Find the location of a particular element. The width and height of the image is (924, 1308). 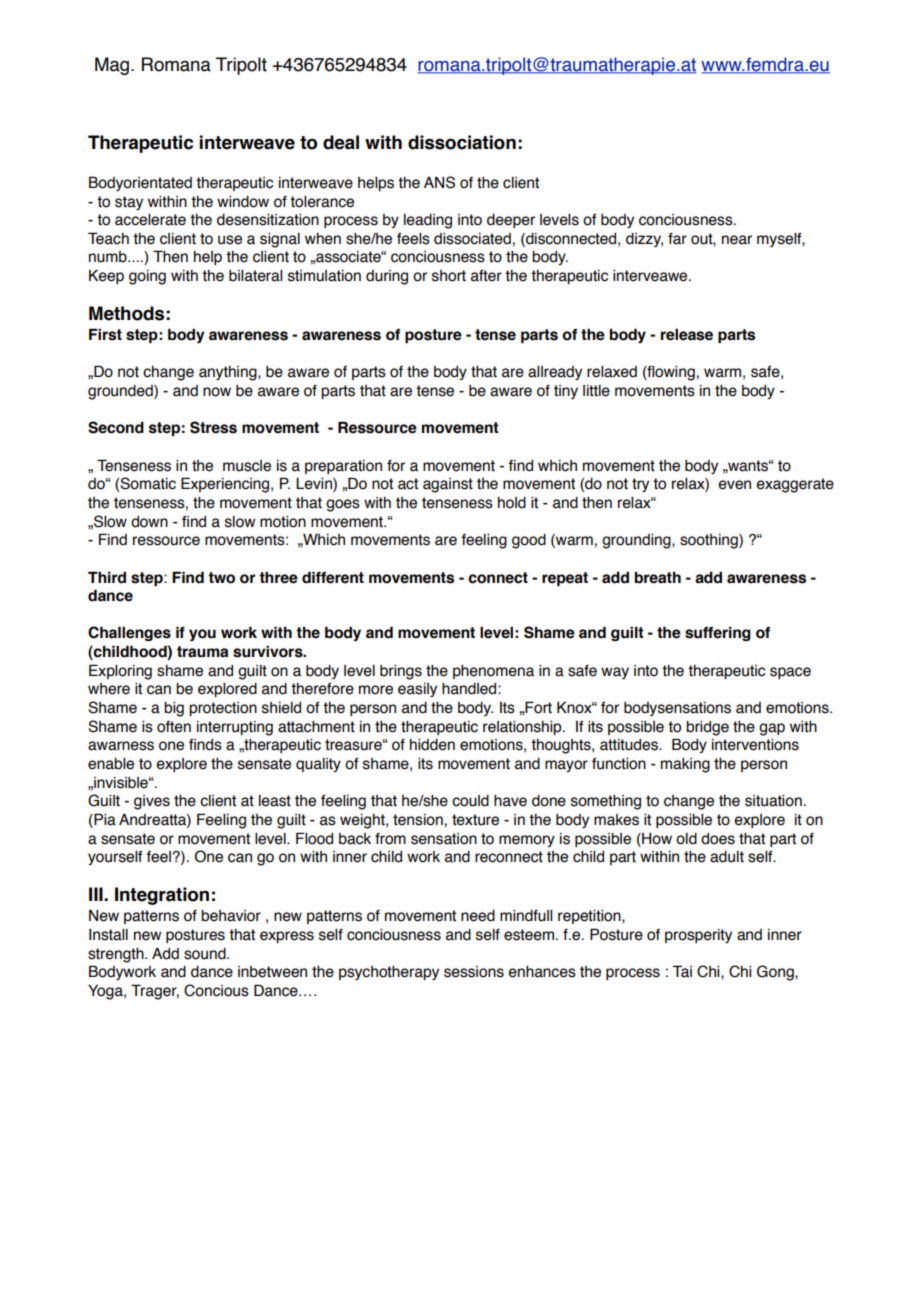

against is located at coordinates (448, 485).
